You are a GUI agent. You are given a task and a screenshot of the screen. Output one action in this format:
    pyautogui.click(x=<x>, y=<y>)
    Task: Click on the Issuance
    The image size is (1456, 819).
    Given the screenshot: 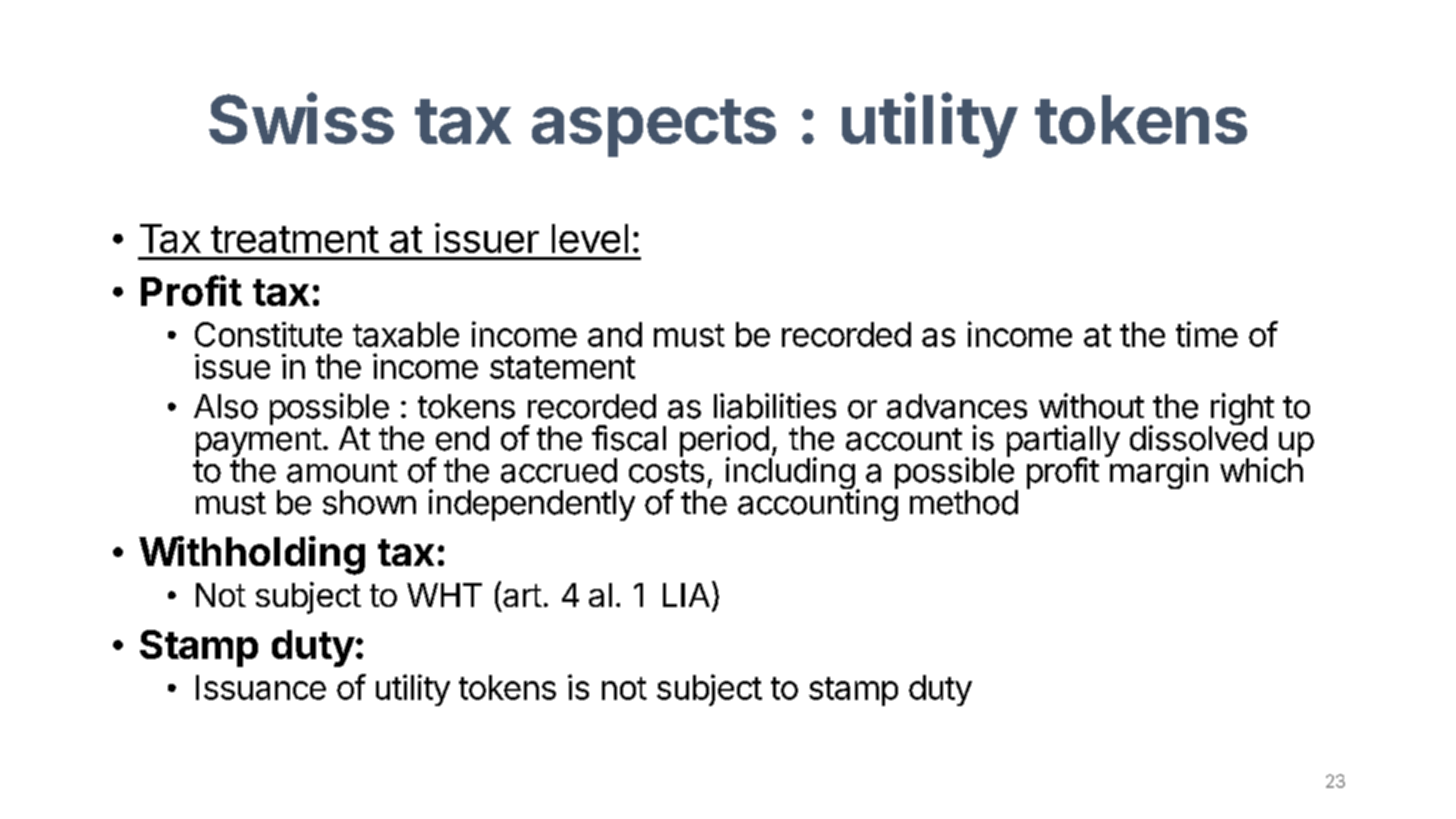 What is the action you would take?
    pyautogui.click(x=261, y=687)
